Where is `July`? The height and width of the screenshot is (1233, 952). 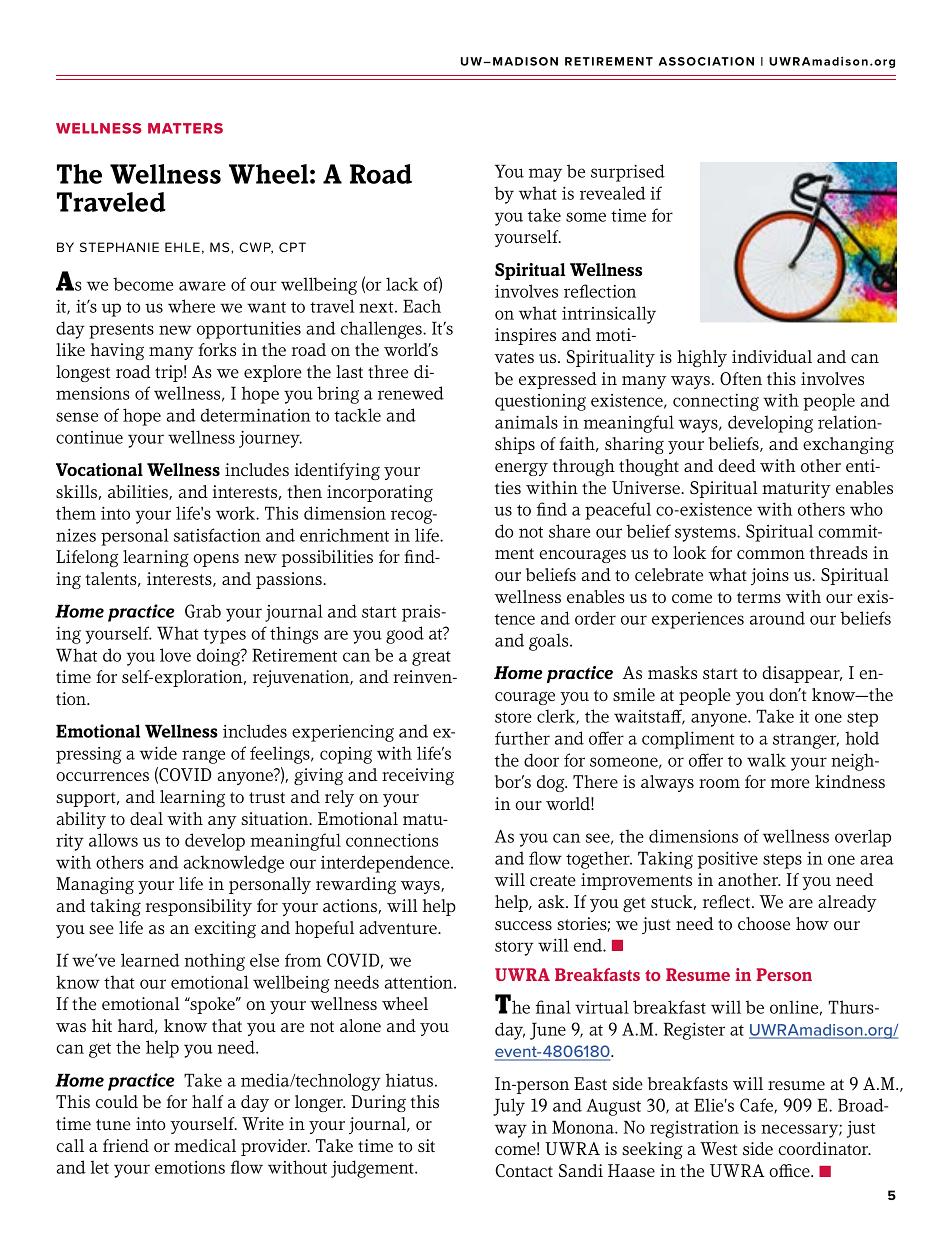 July is located at coordinates (509, 1107).
